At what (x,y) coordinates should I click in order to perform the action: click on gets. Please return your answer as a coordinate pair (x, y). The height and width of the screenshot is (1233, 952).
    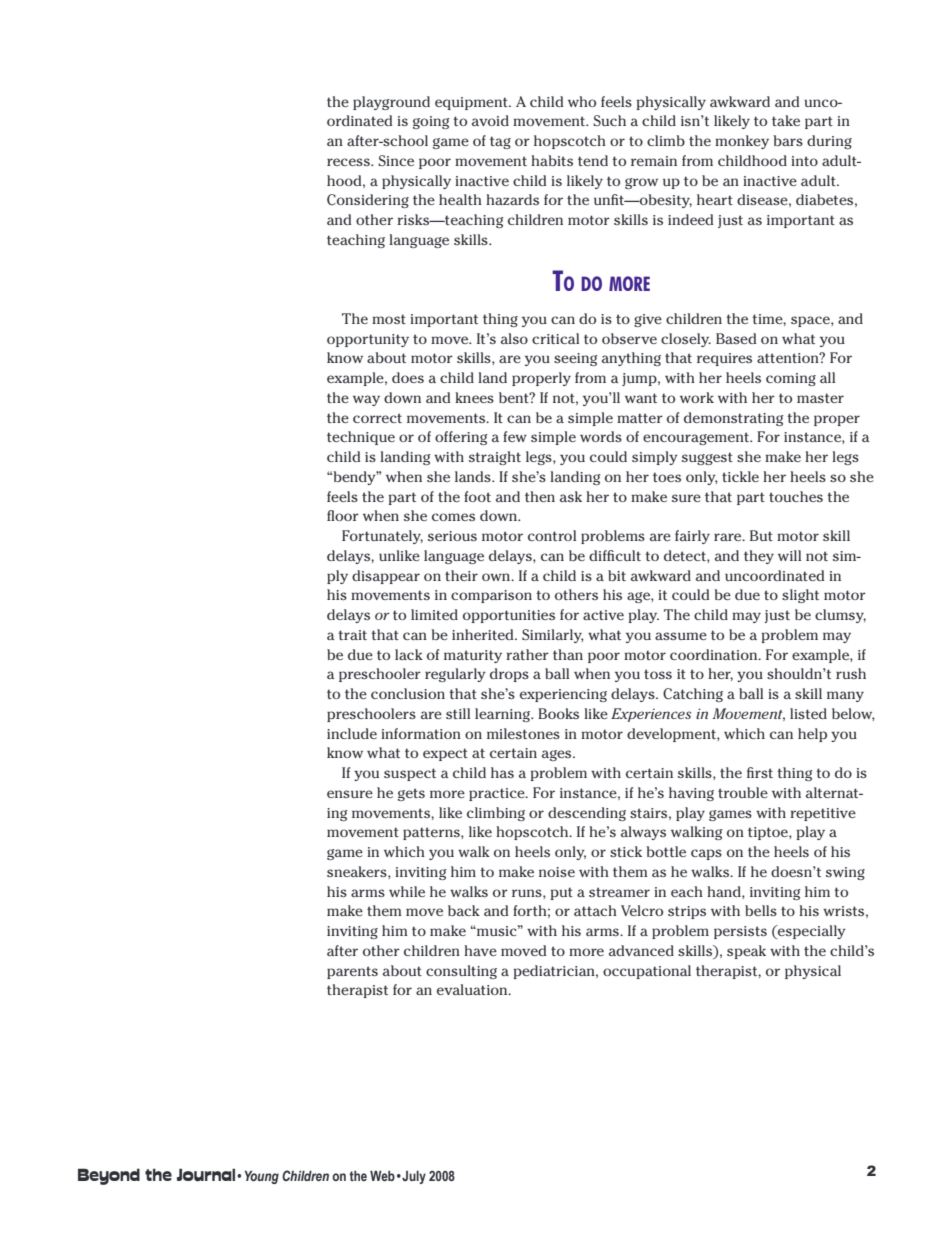
    Looking at the image, I should click on (411, 794).
